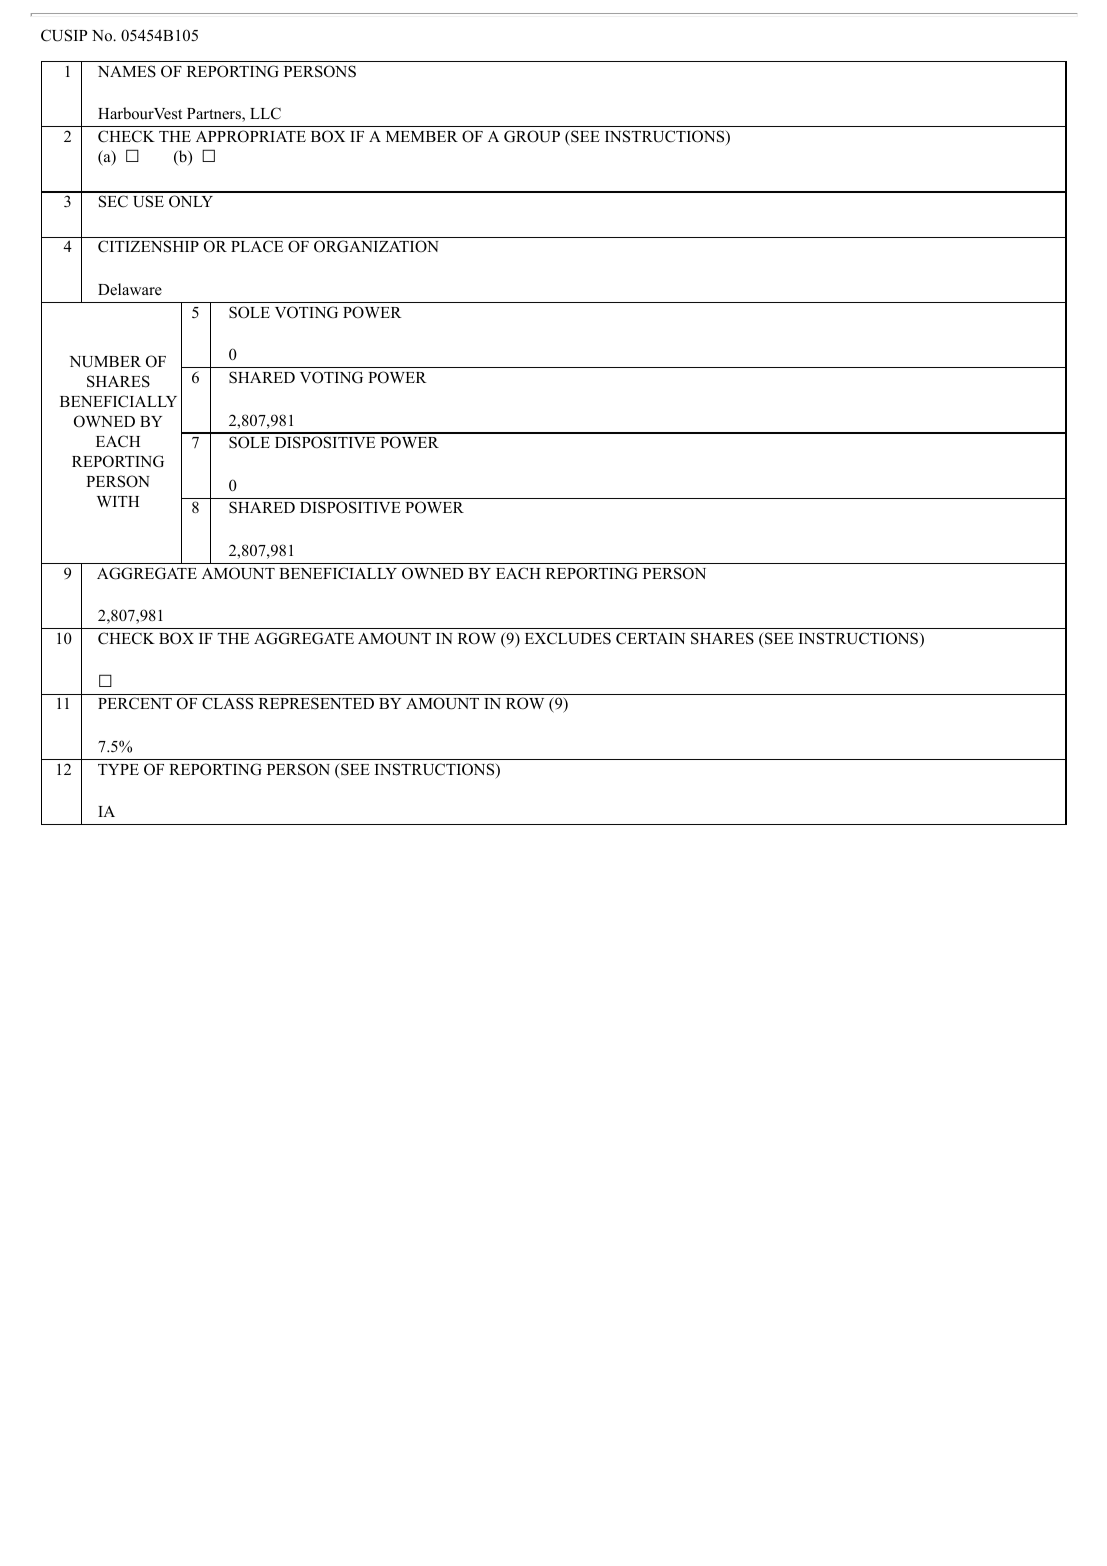 The width and height of the document is (1107, 1566). I want to click on WITH, so click(118, 501).
